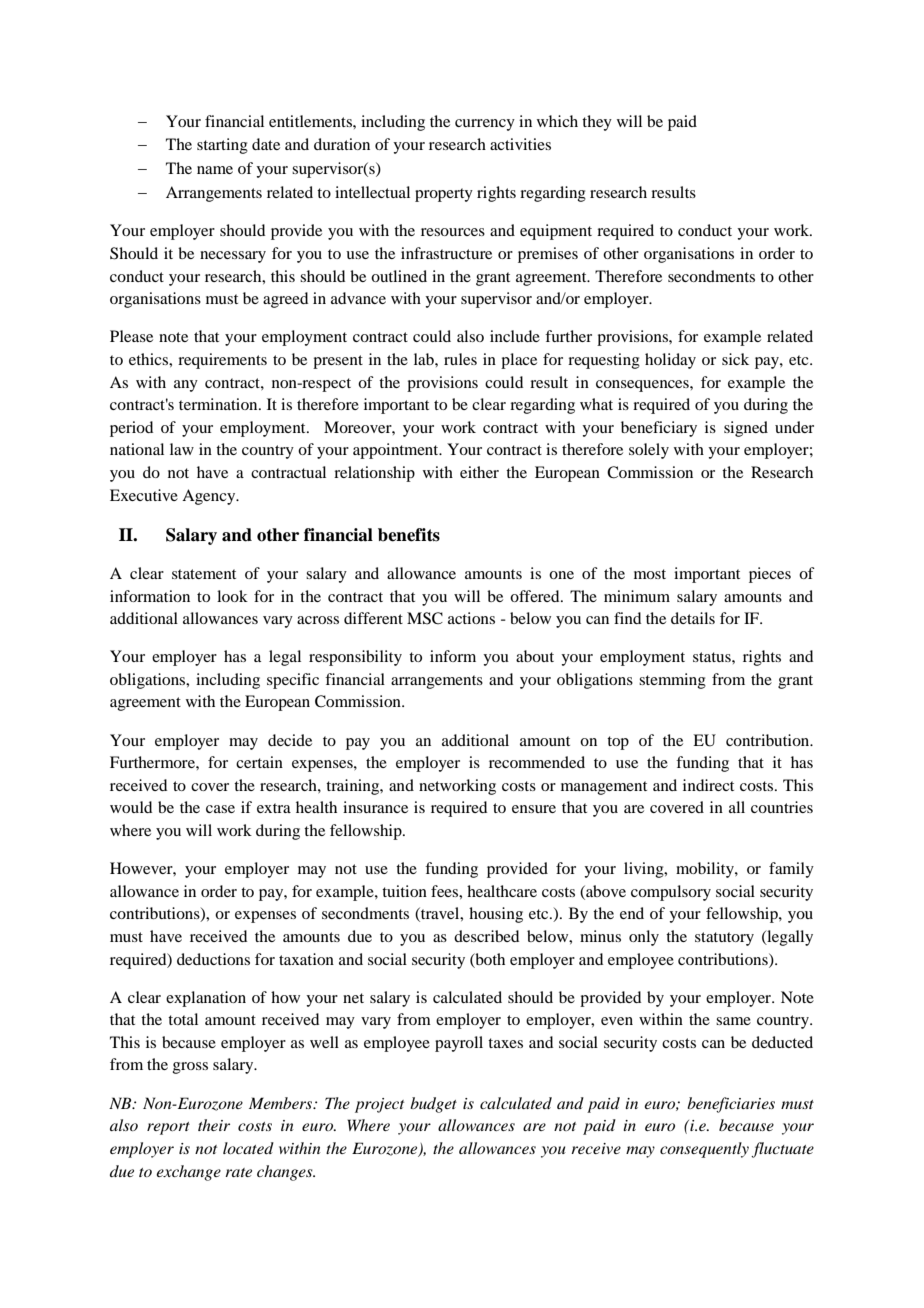 This page has height=1308, width=924. Describe the element at coordinates (597, 123) in the page. I see `they` at that location.
